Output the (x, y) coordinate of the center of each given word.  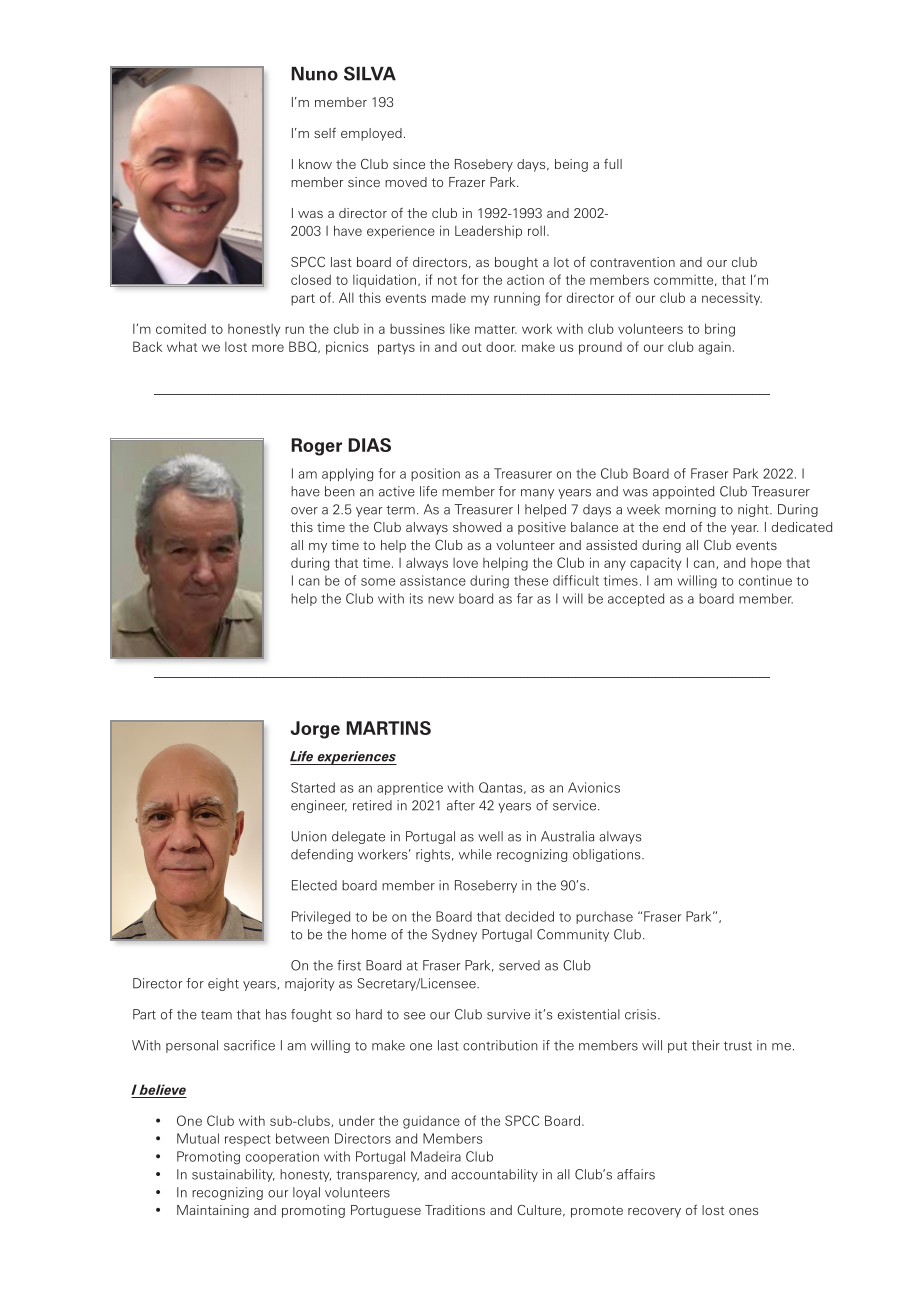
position (435, 474)
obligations (608, 855)
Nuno (314, 74)
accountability (494, 1175)
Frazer (467, 182)
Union (309, 836)
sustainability (233, 1175)
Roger (316, 447)
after (461, 805)
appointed (683, 492)
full (613, 164)
